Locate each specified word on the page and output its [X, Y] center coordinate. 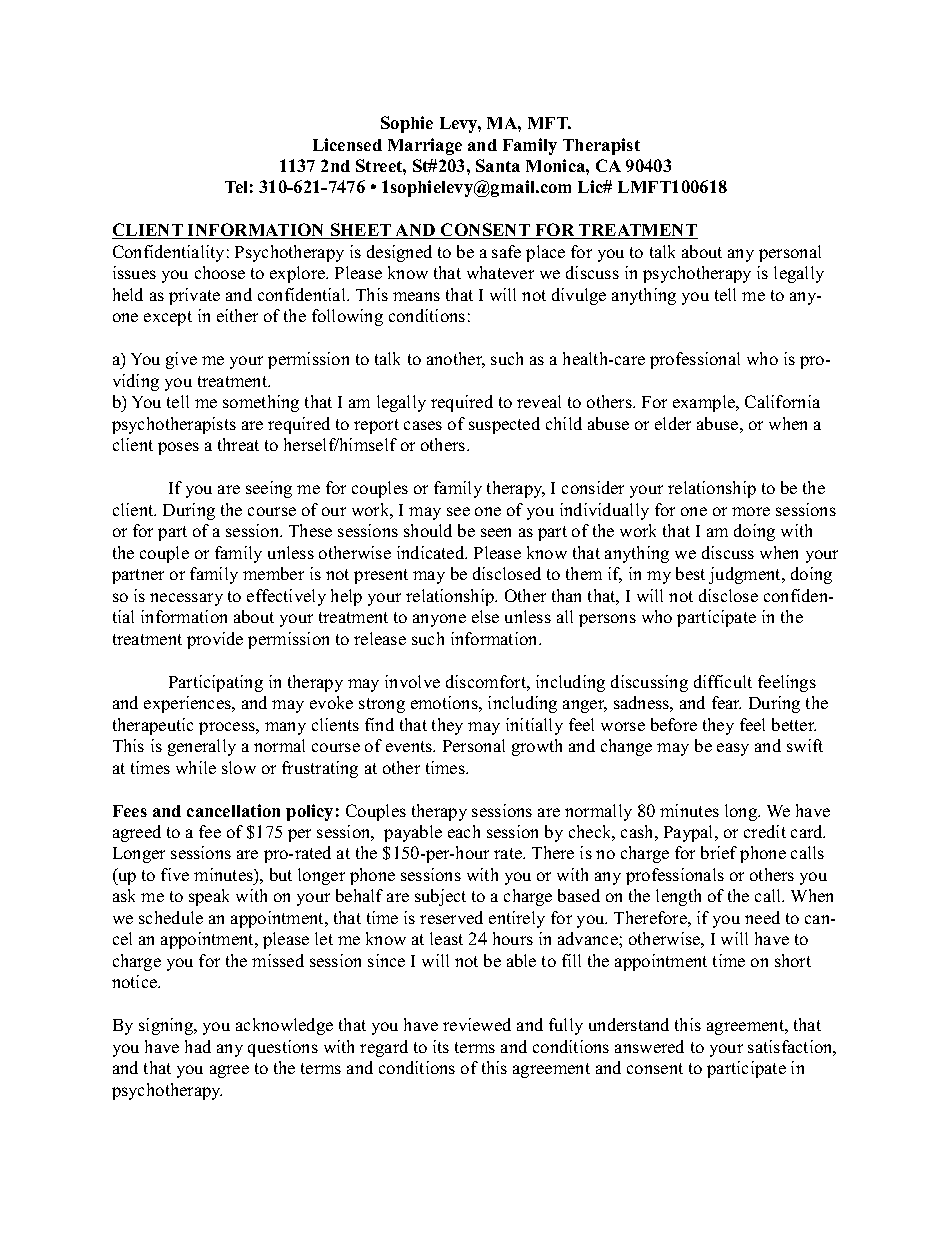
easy [733, 749]
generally [202, 747]
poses [178, 448]
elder [673, 423]
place [545, 253]
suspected [504, 425]
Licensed [347, 144]
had [198, 1046]
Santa [498, 165]
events [410, 746]
